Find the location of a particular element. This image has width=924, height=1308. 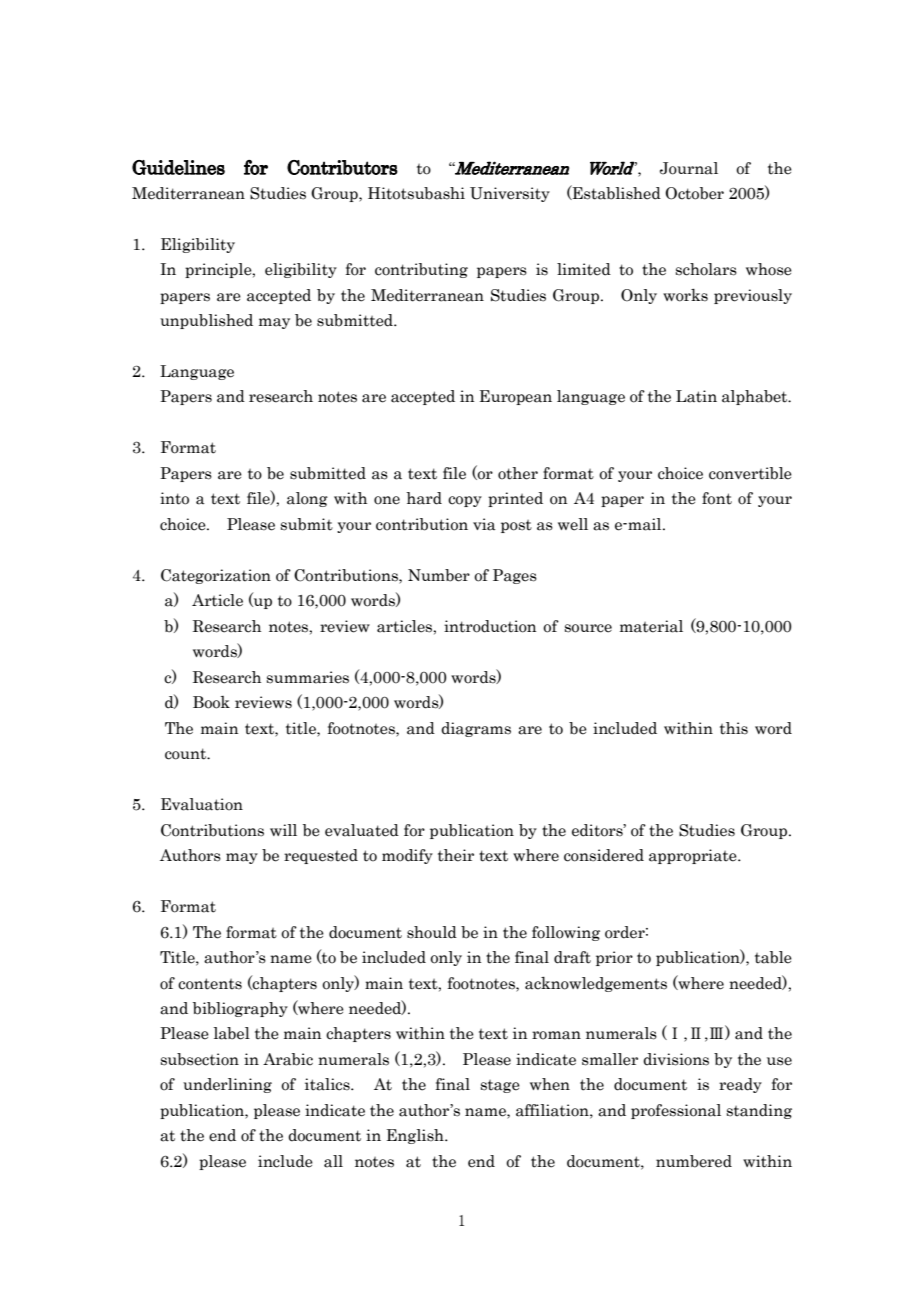

University is located at coordinates (510, 194).
